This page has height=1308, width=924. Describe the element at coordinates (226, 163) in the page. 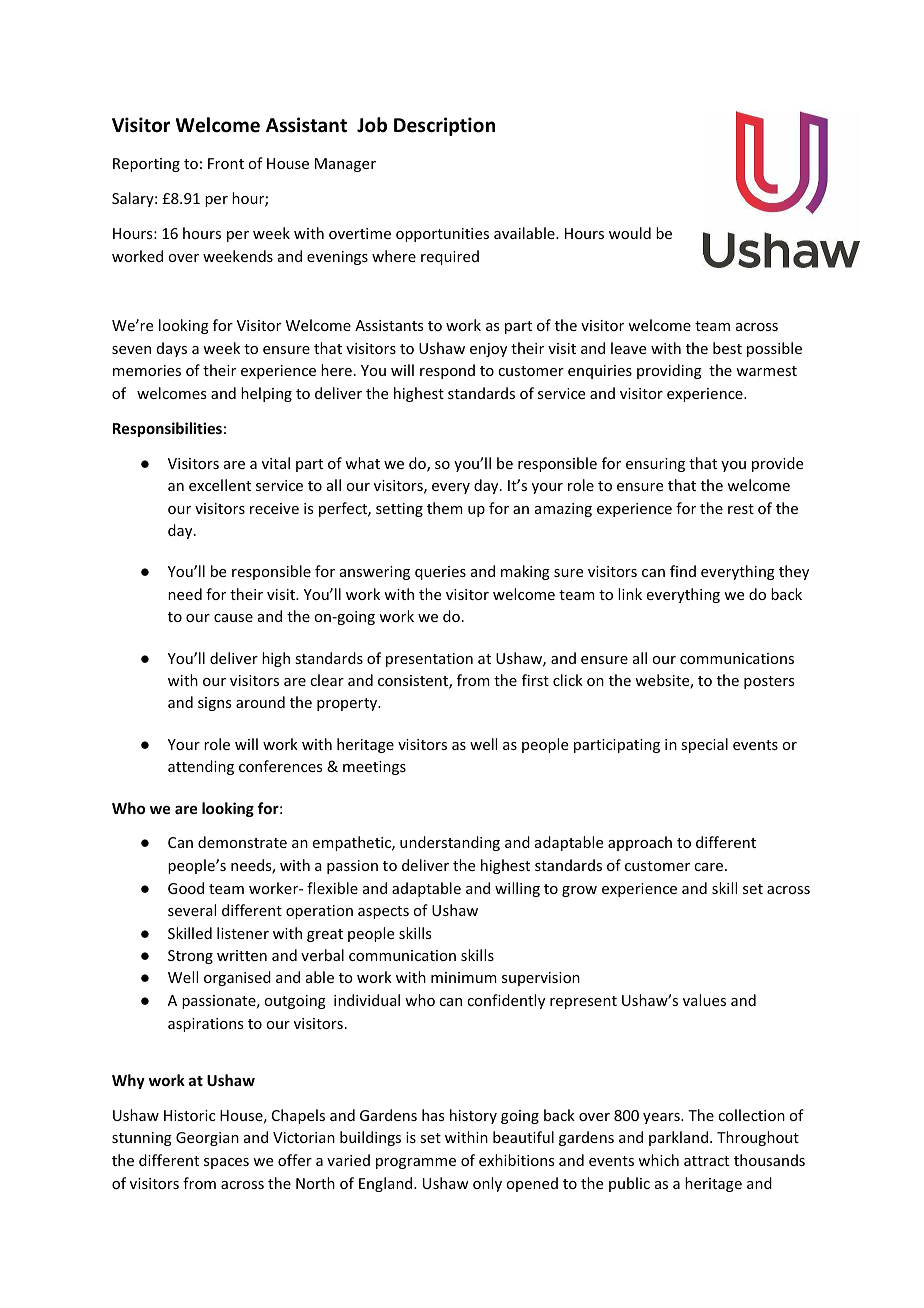

I see `Front` at that location.
